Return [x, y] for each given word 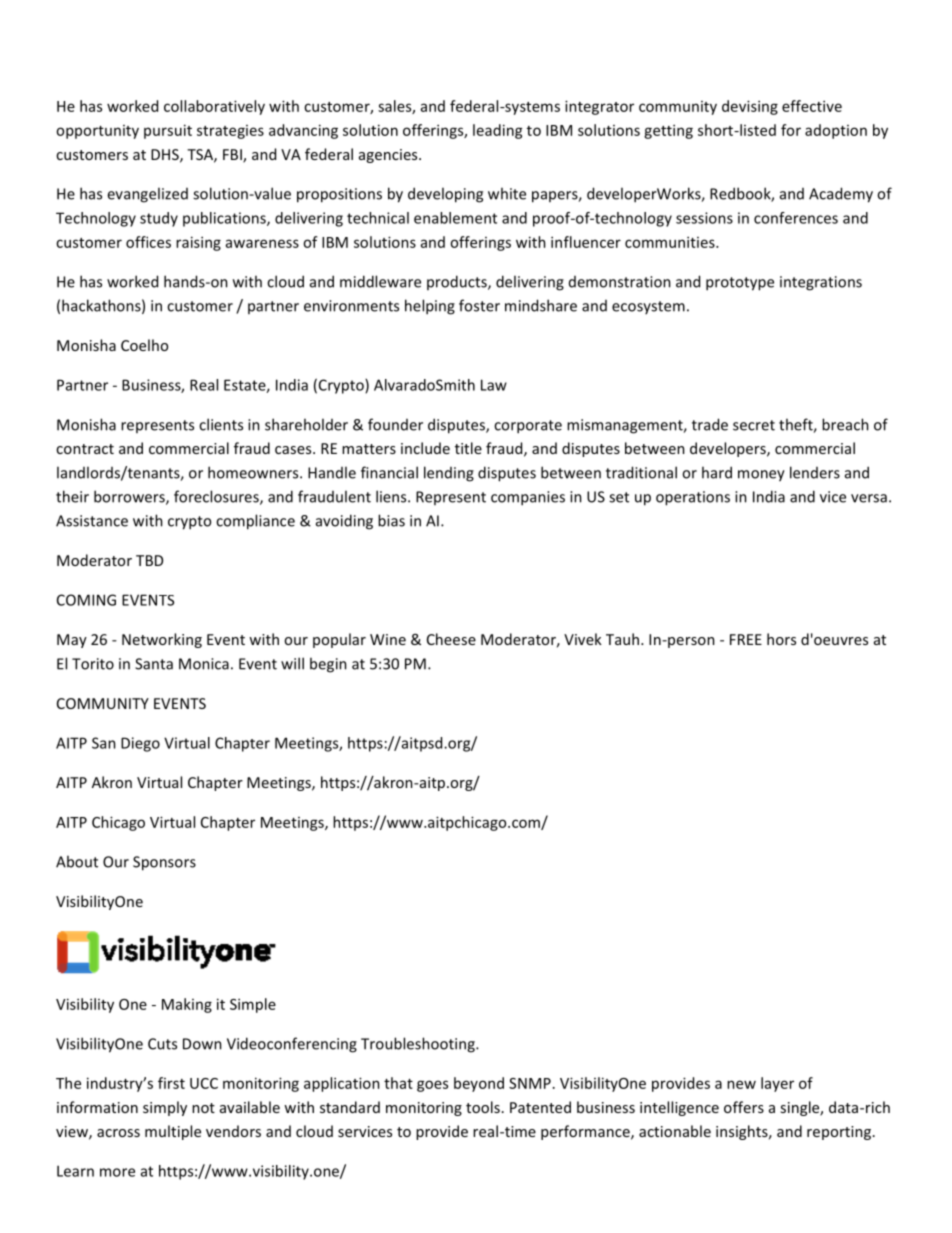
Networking [162, 640]
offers [744, 1107]
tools [483, 1107]
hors [781, 639]
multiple [173, 1132]
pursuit [168, 131]
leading [498, 131]
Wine [388, 639]
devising [750, 107]
